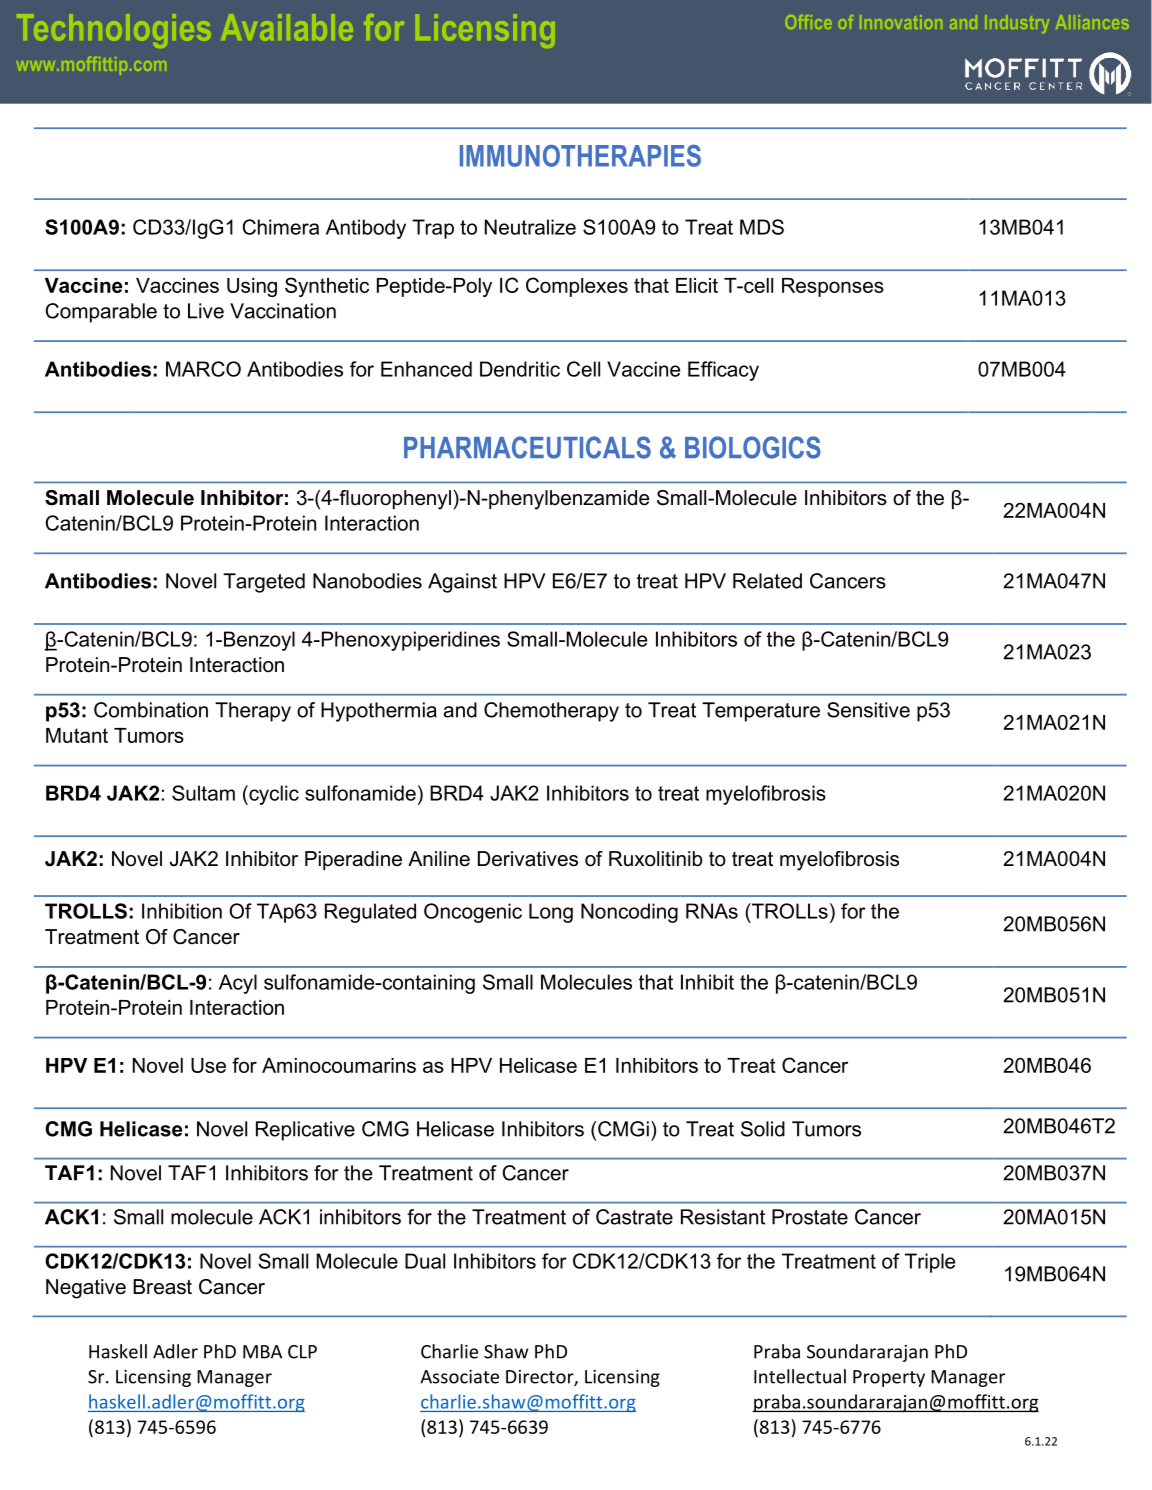 The width and height of the image is (1152, 1490). What do you see at coordinates (208, 1065) in the image?
I see `Use` at bounding box center [208, 1065].
